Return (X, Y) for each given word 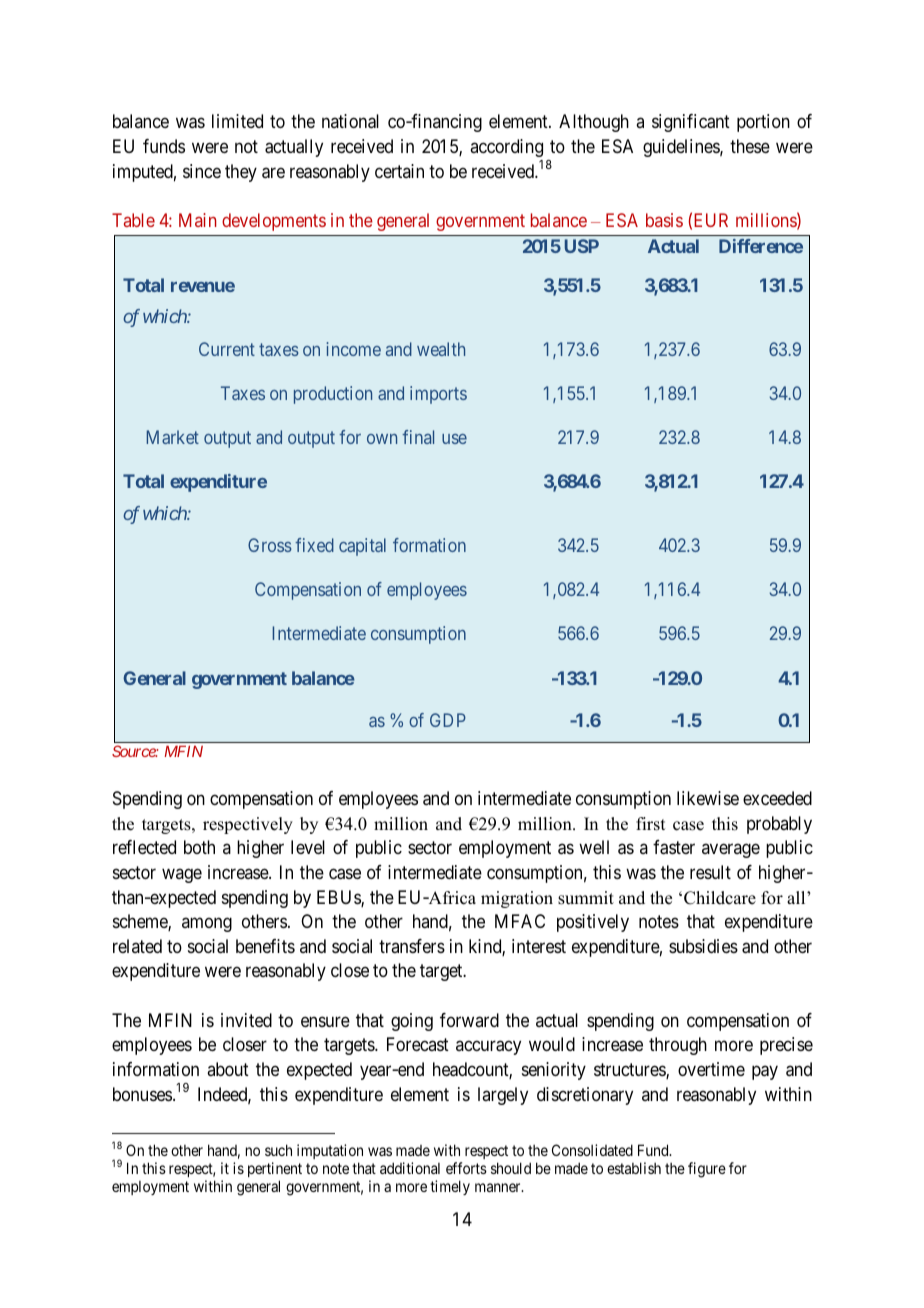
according (506, 148)
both (199, 847)
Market (173, 437)
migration (517, 899)
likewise (708, 798)
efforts (466, 1168)
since (202, 171)
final (418, 437)
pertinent (275, 1169)
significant (691, 123)
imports (438, 395)
